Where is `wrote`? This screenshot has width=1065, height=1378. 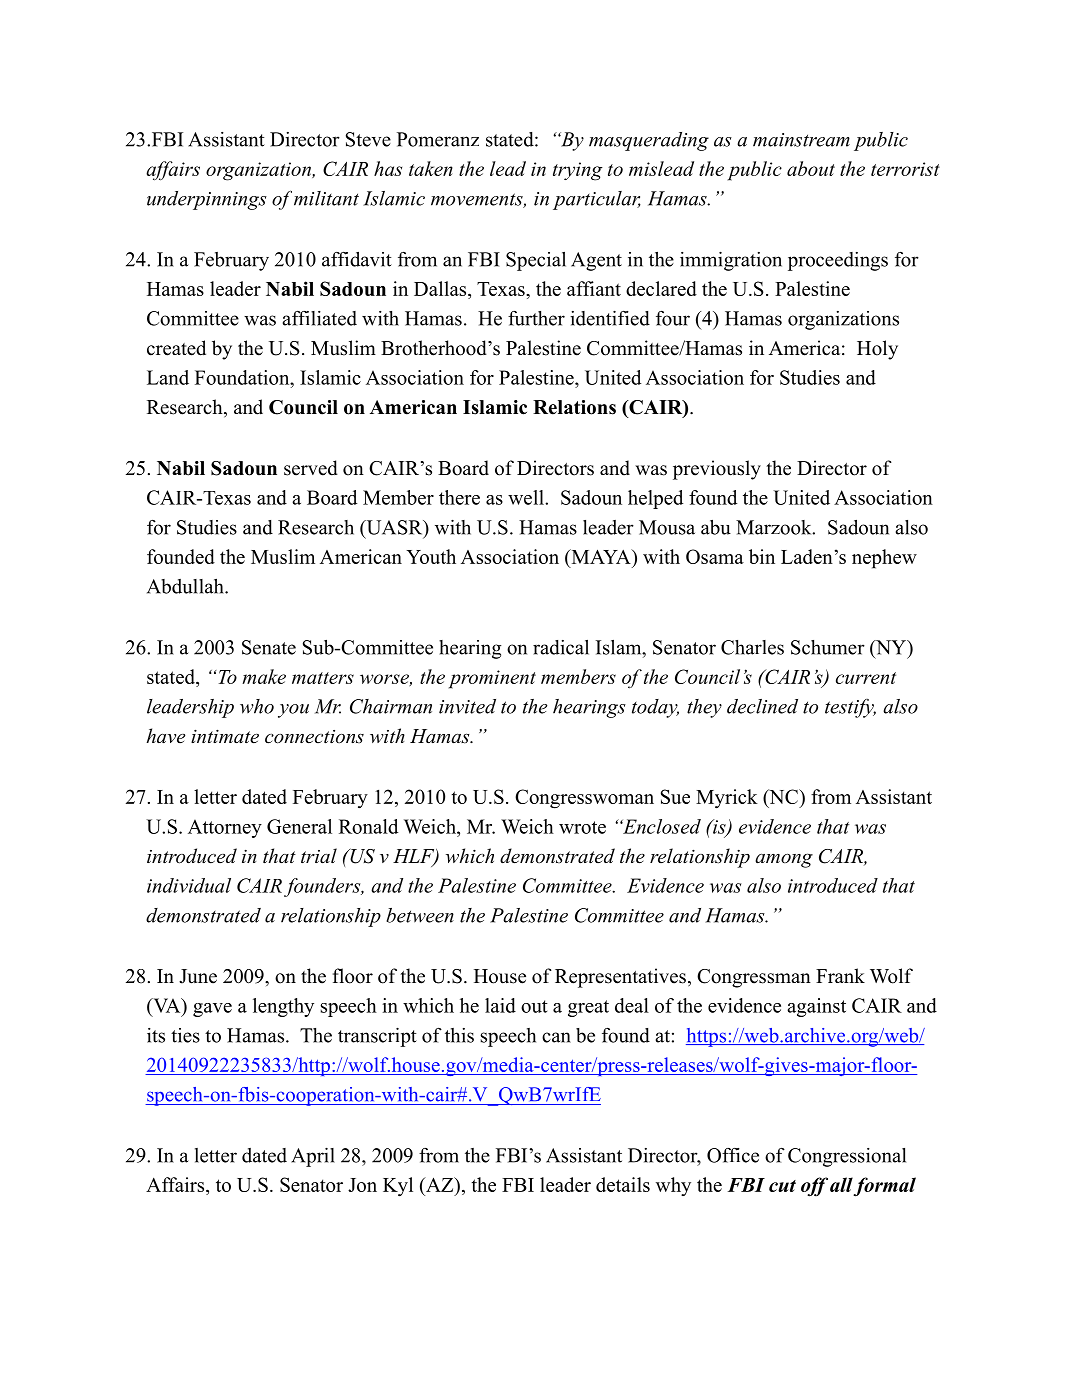 wrote is located at coordinates (582, 827).
